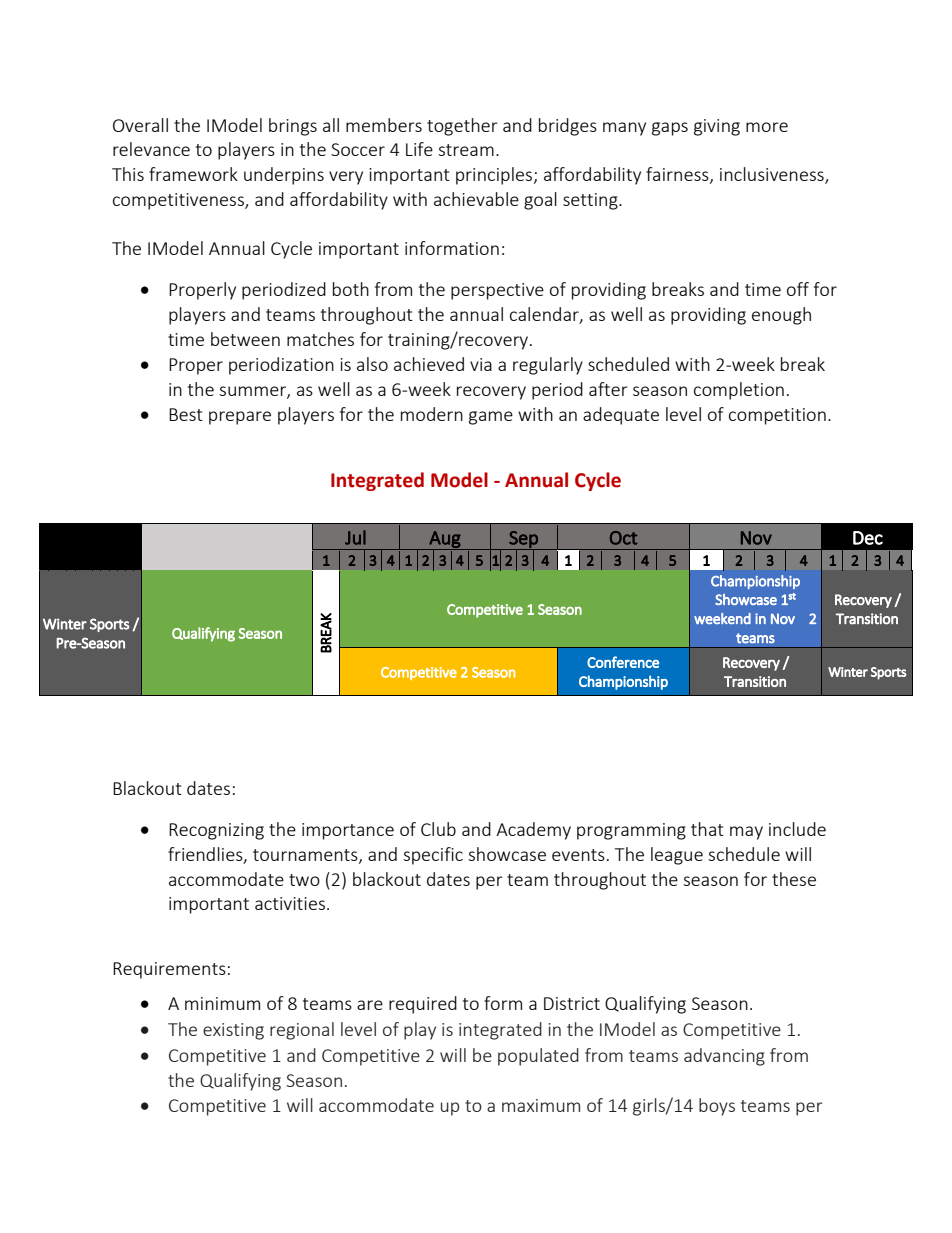 The width and height of the screenshot is (952, 1233). What do you see at coordinates (290, 903) in the screenshot?
I see `activities` at bounding box center [290, 903].
